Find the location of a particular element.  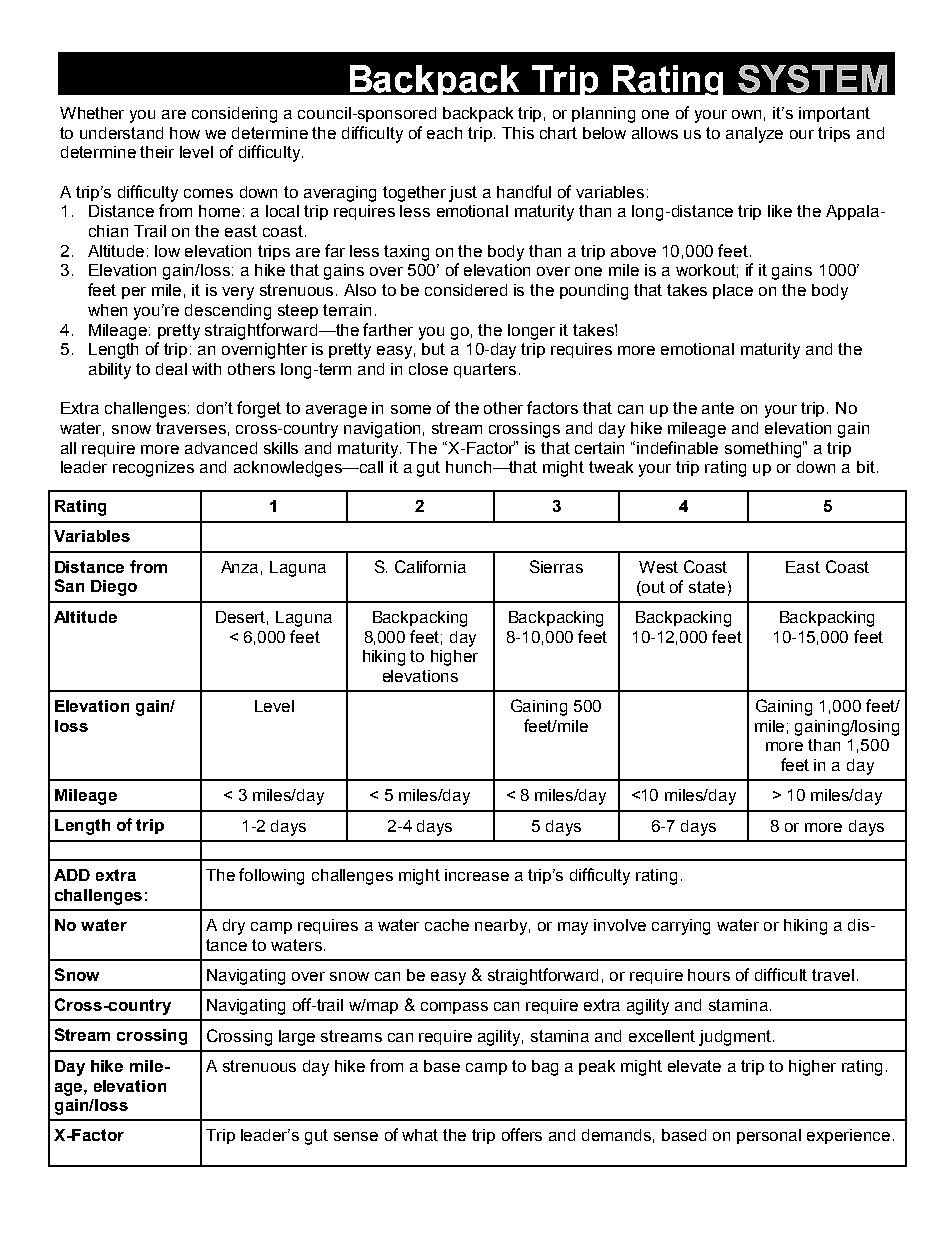

each is located at coordinates (444, 133).
